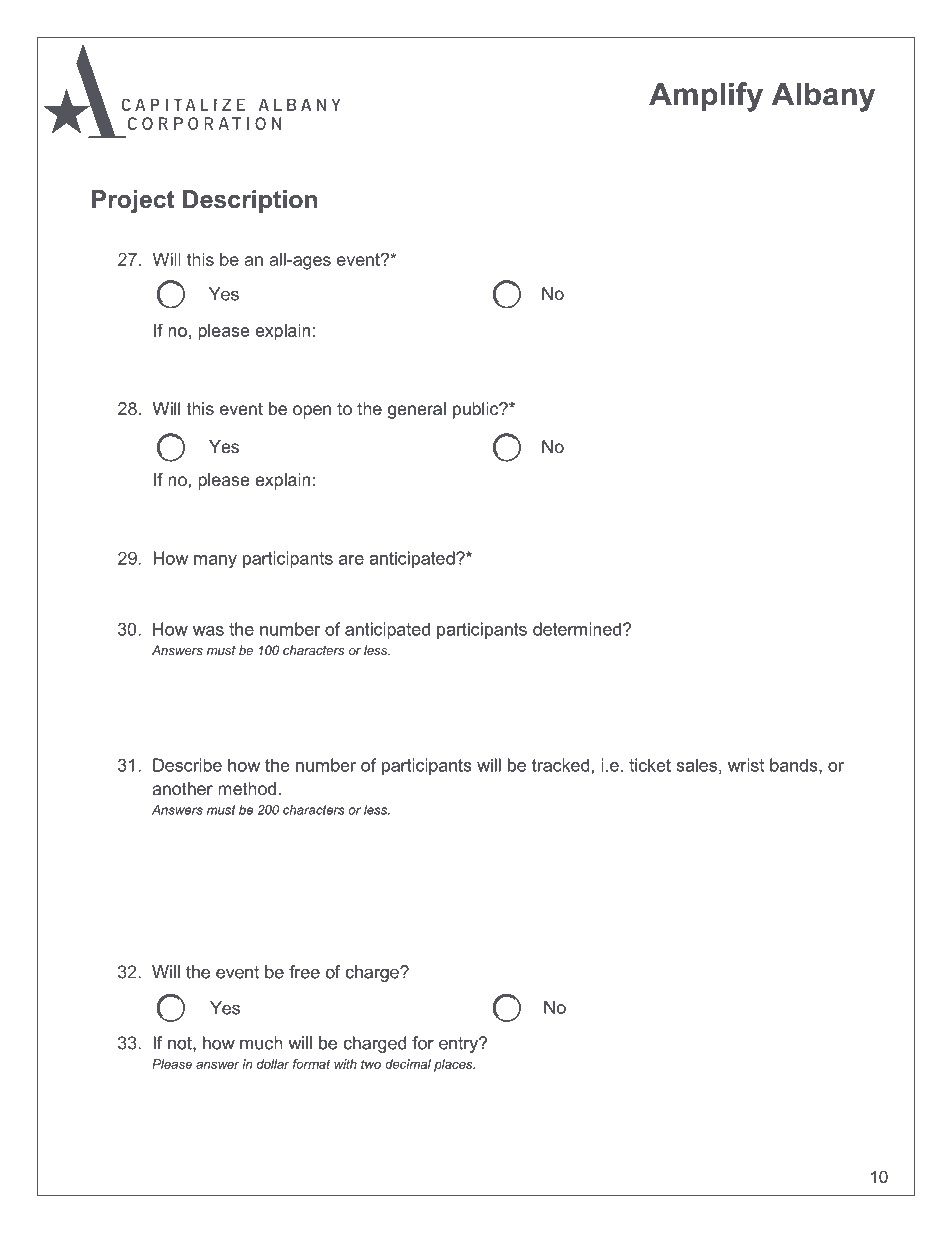 This screenshot has width=952, height=1233. What do you see at coordinates (215, 562) in the screenshot?
I see `many` at bounding box center [215, 562].
